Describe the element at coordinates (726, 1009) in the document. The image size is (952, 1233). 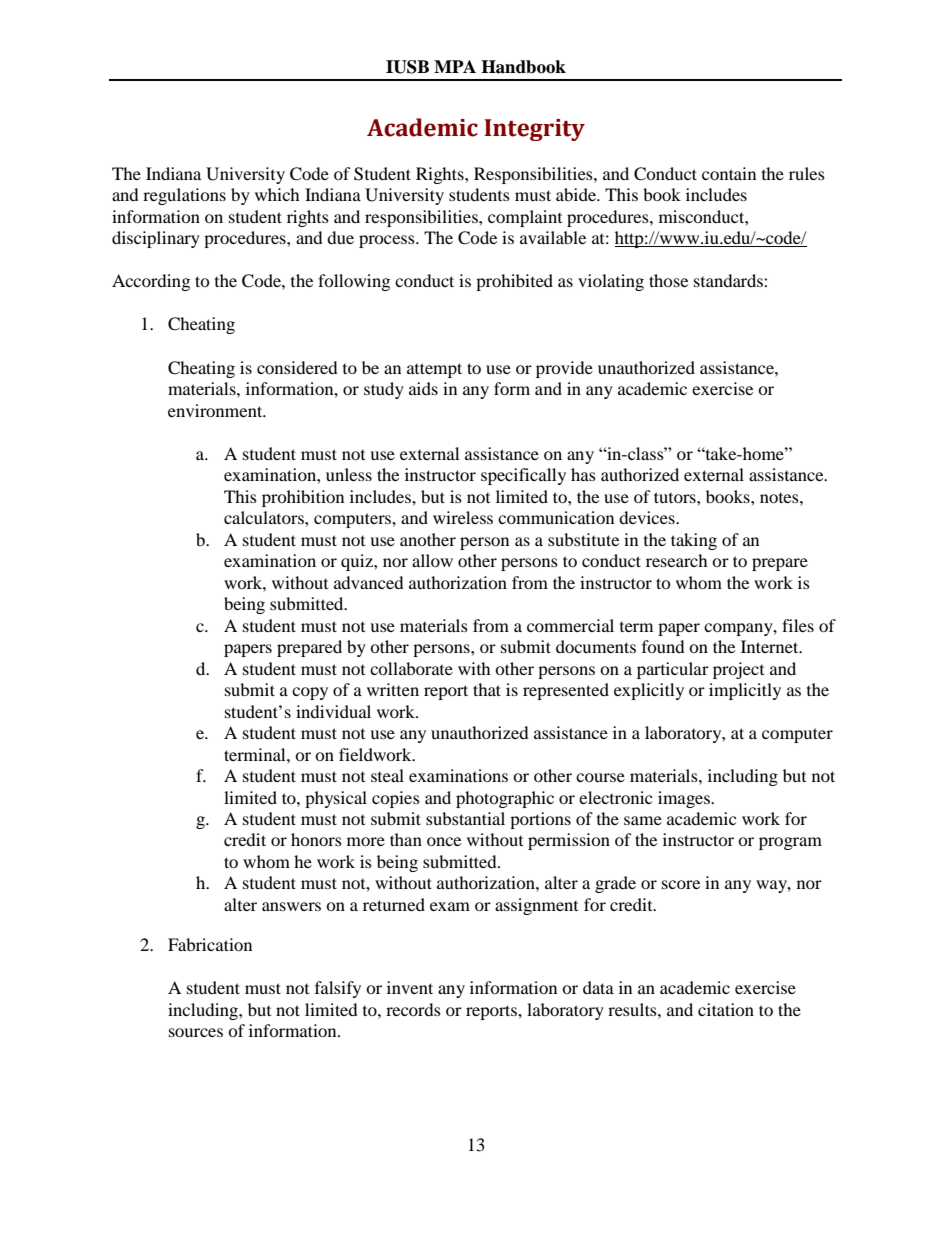
I see `citation` at that location.
